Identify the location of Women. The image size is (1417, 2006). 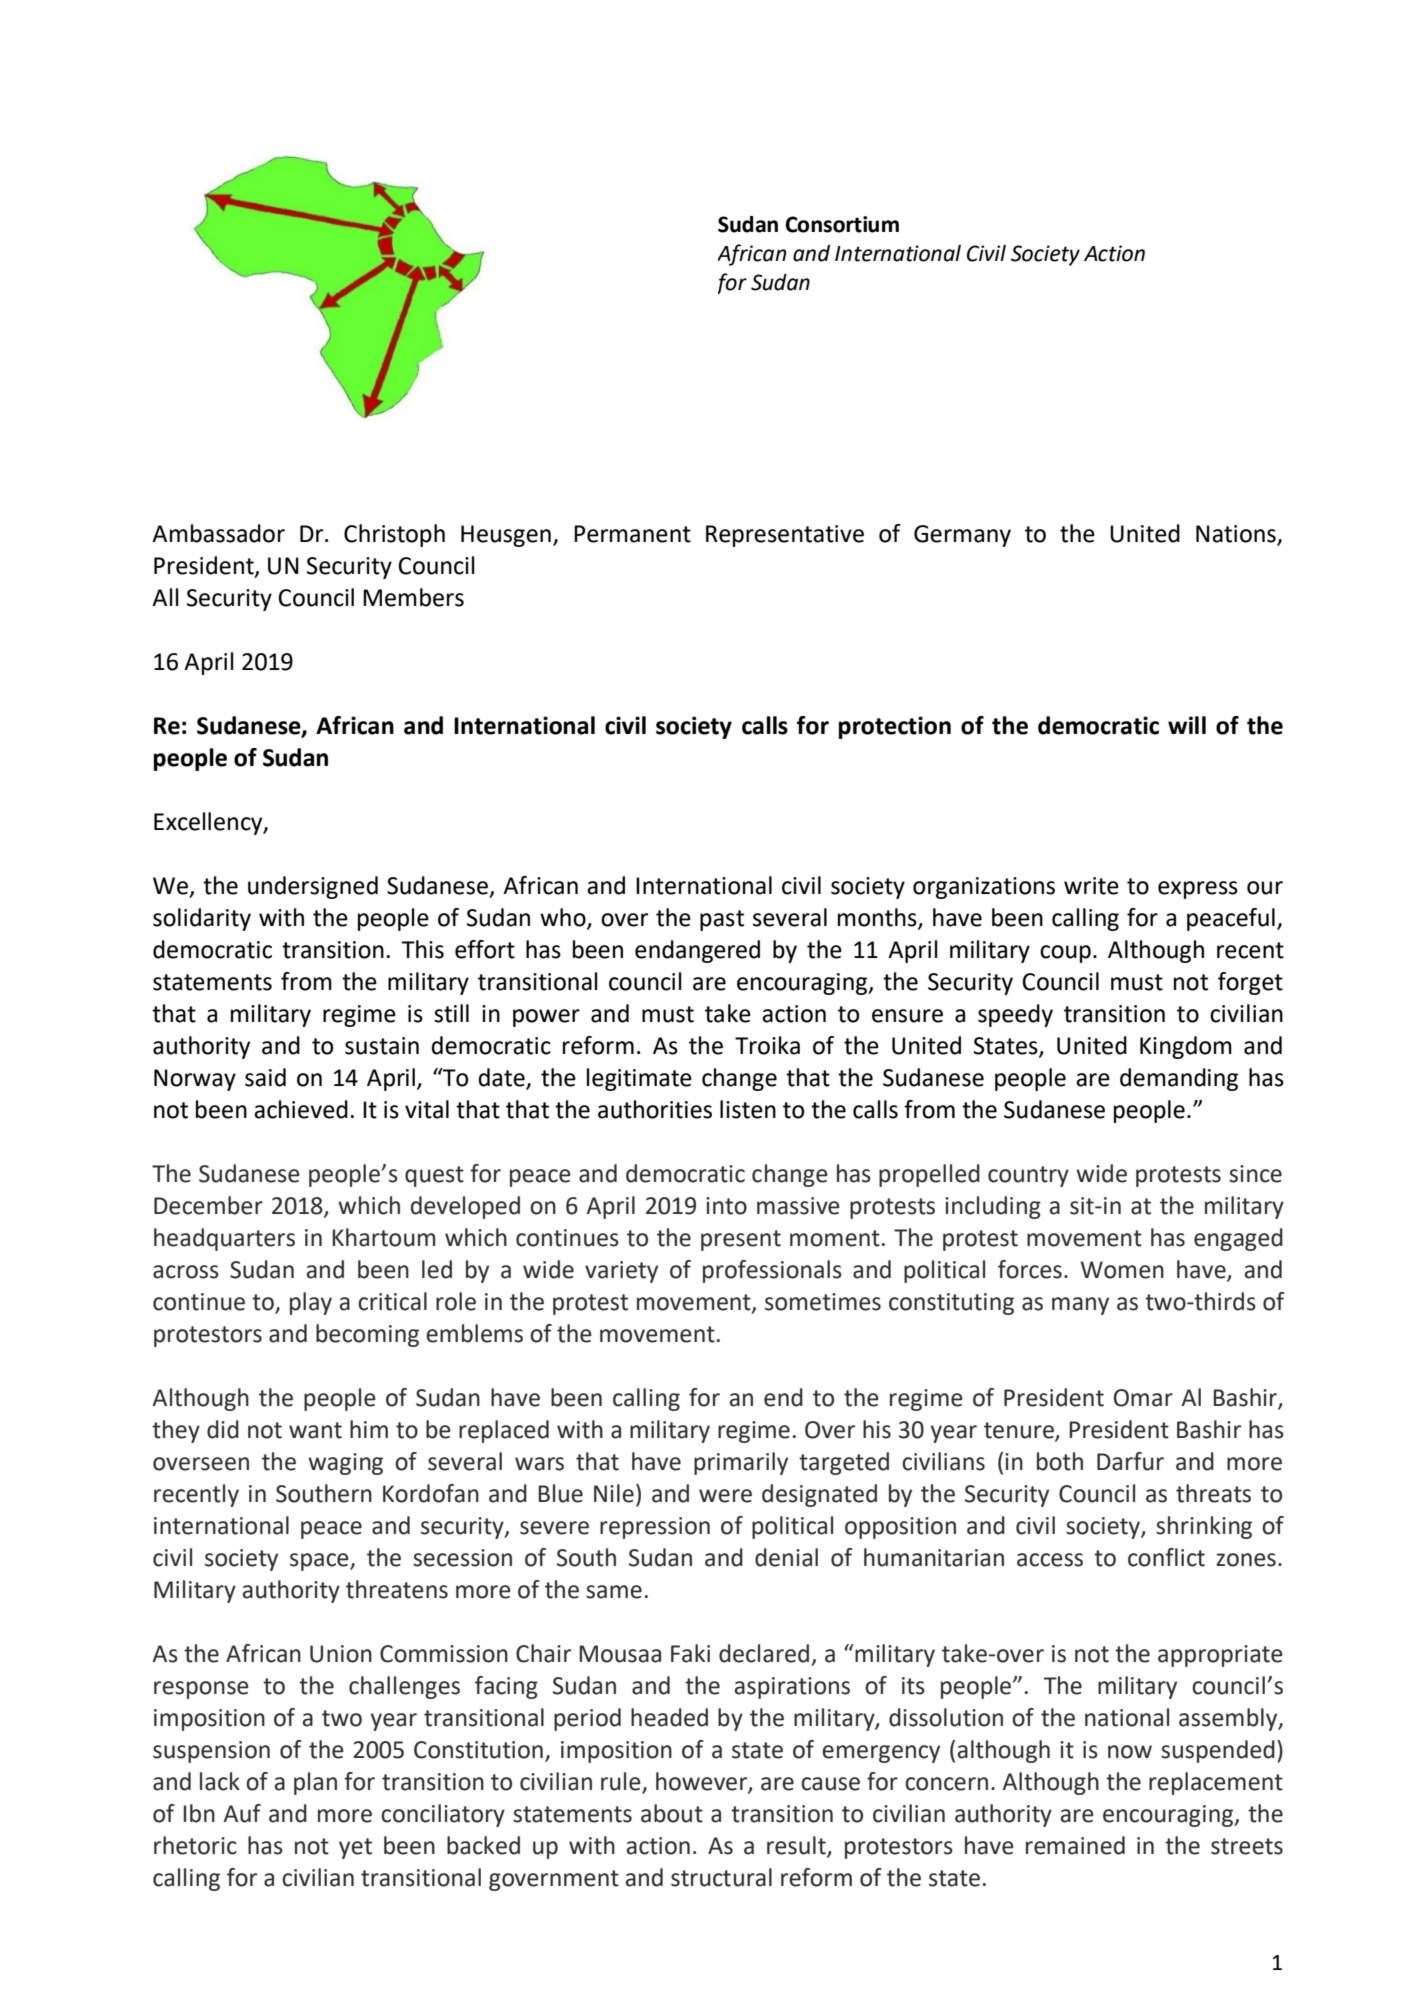
(1122, 1270).
